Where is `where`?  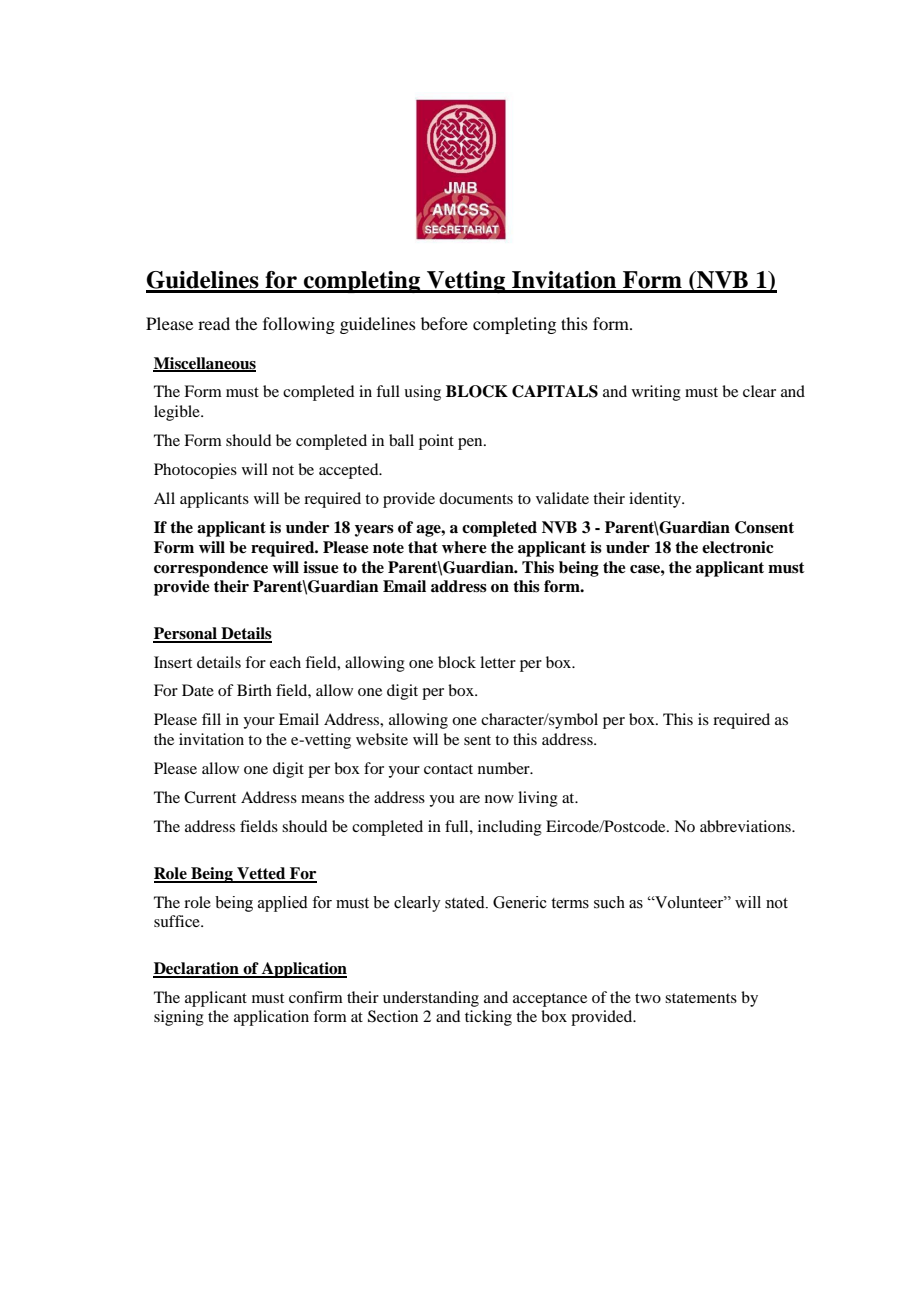
where is located at coordinates (464, 547).
